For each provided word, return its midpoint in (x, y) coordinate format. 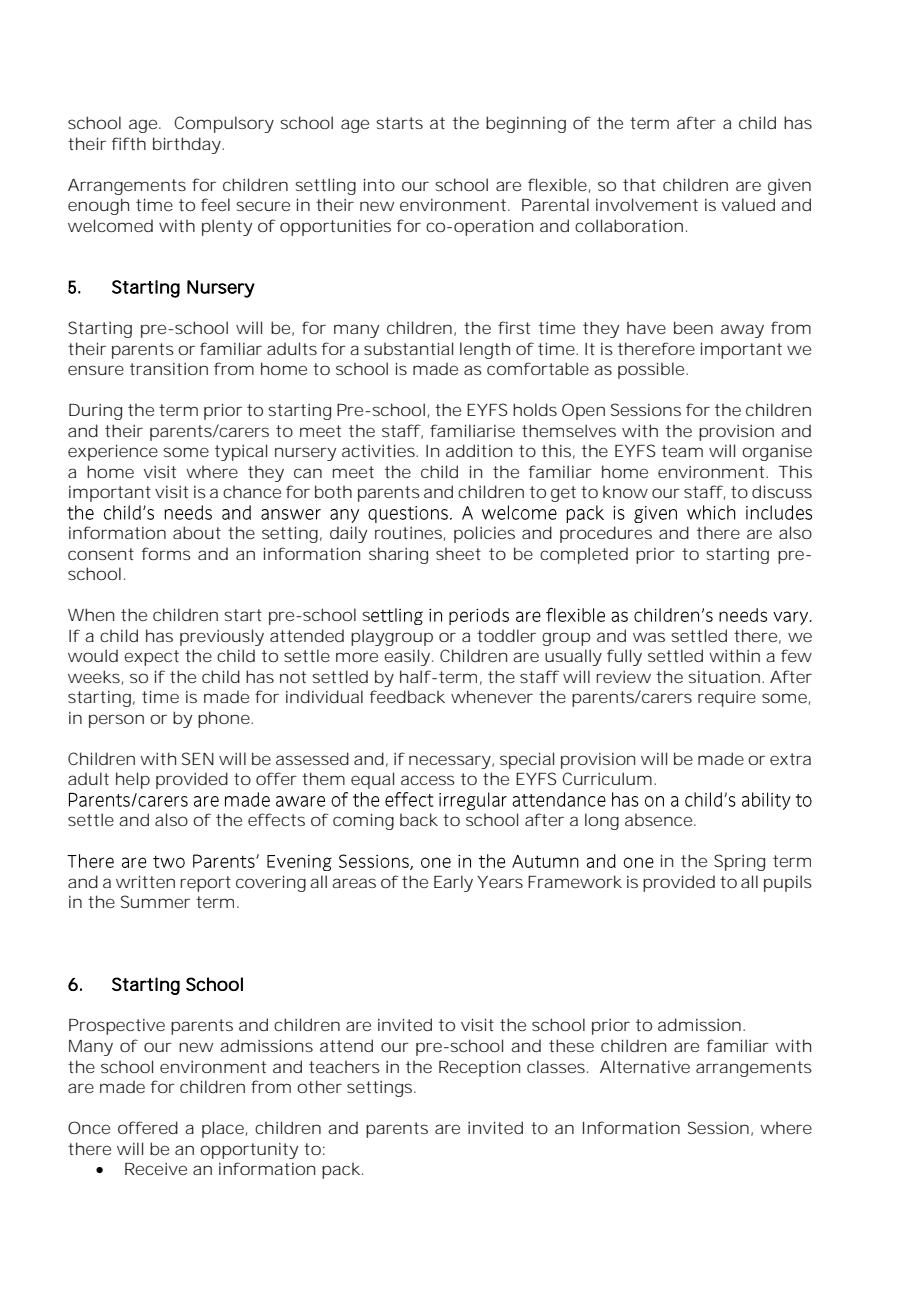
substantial (408, 348)
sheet (458, 554)
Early (453, 883)
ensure (96, 370)
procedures (606, 534)
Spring (739, 862)
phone (224, 719)
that (639, 184)
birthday (187, 145)
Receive (156, 1169)
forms (166, 553)
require (727, 699)
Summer (155, 901)
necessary (450, 762)
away (742, 331)
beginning (526, 124)
